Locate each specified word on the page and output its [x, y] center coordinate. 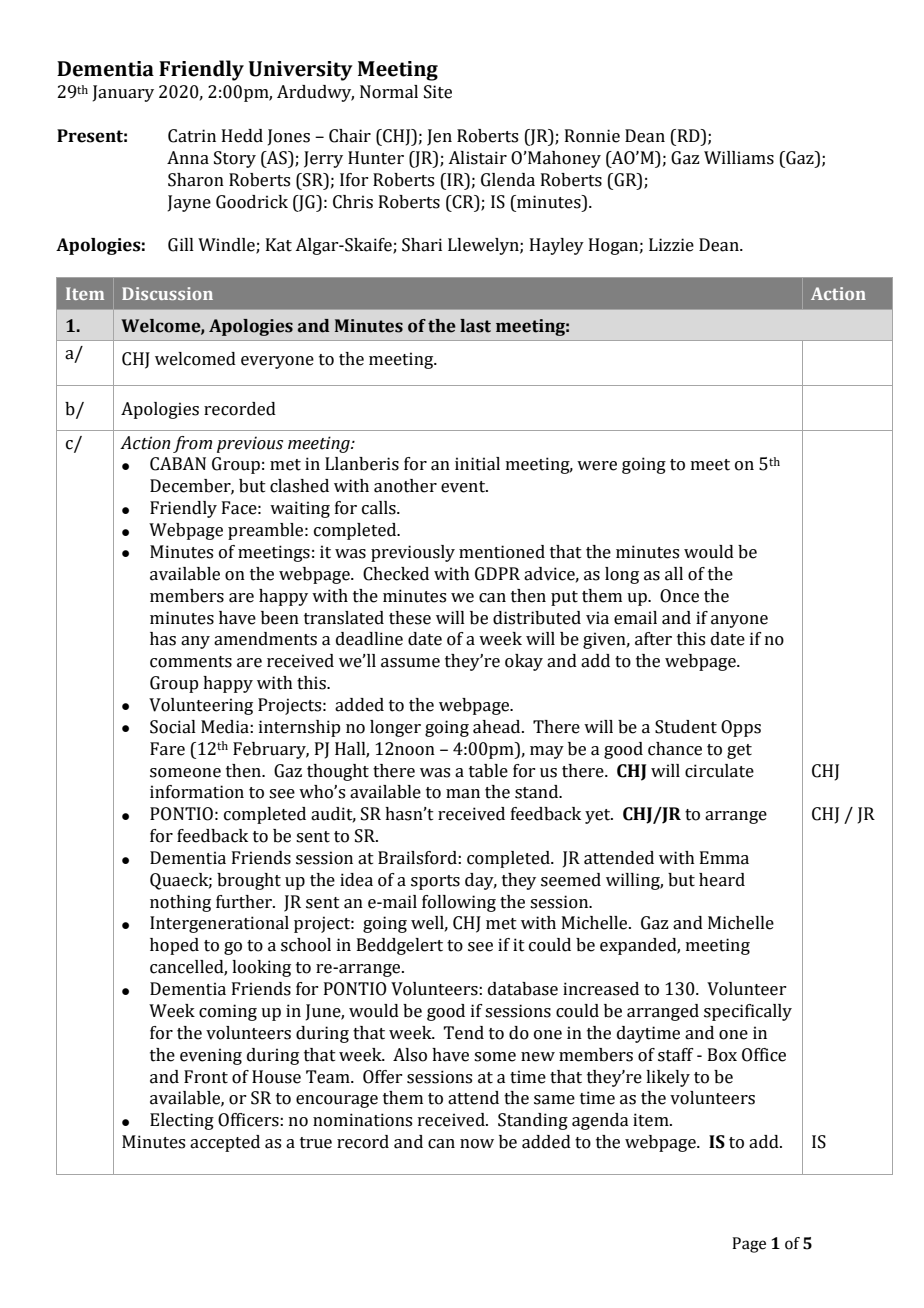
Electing [182, 1121]
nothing [180, 903]
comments [191, 662]
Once [679, 596]
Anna [188, 158]
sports [435, 882]
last [475, 326]
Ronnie [592, 136]
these [410, 618]
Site [438, 92]
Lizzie [671, 245]
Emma [724, 858]
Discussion [167, 293]
